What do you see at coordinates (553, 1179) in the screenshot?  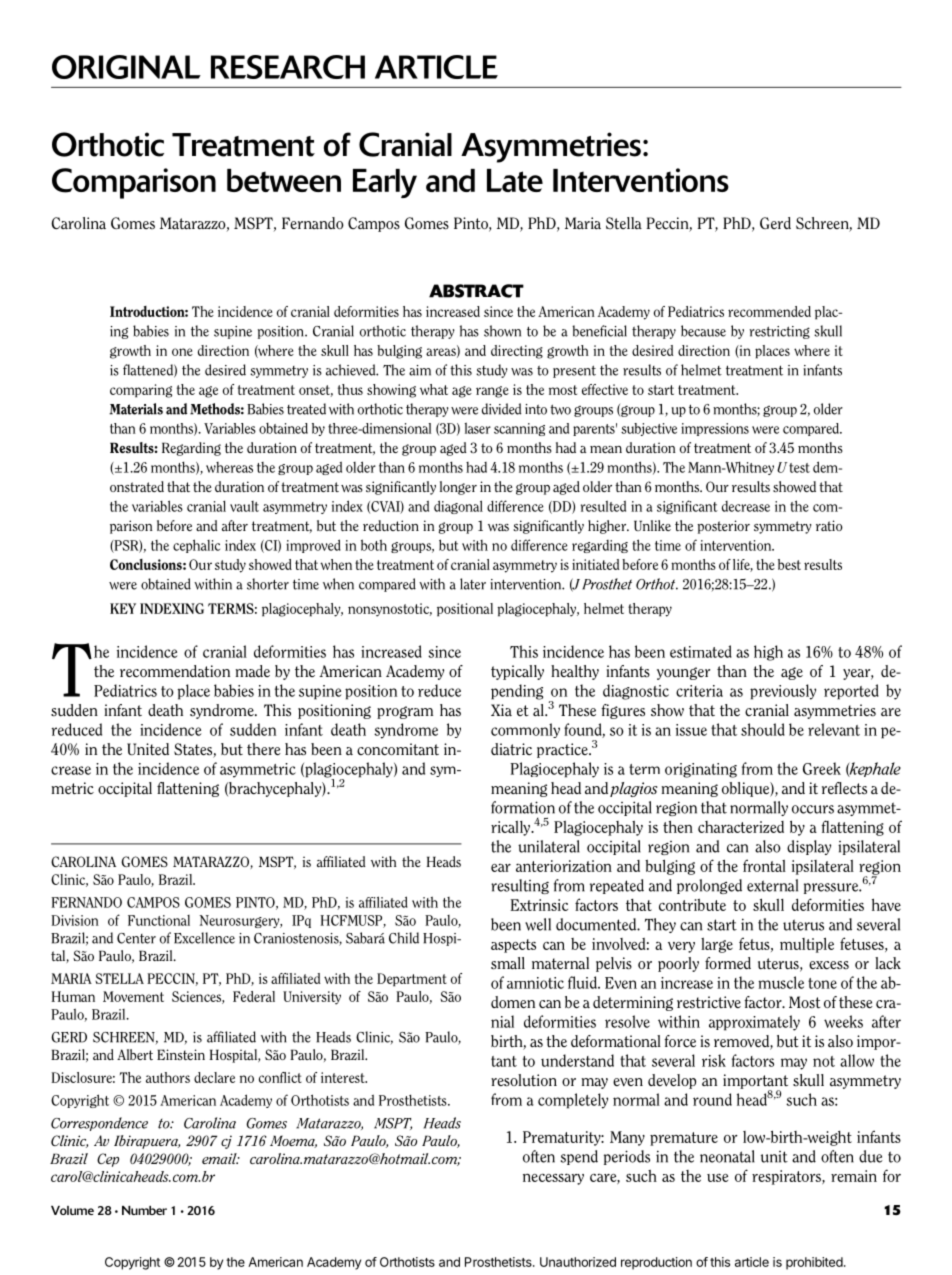 I see `necessary` at bounding box center [553, 1179].
